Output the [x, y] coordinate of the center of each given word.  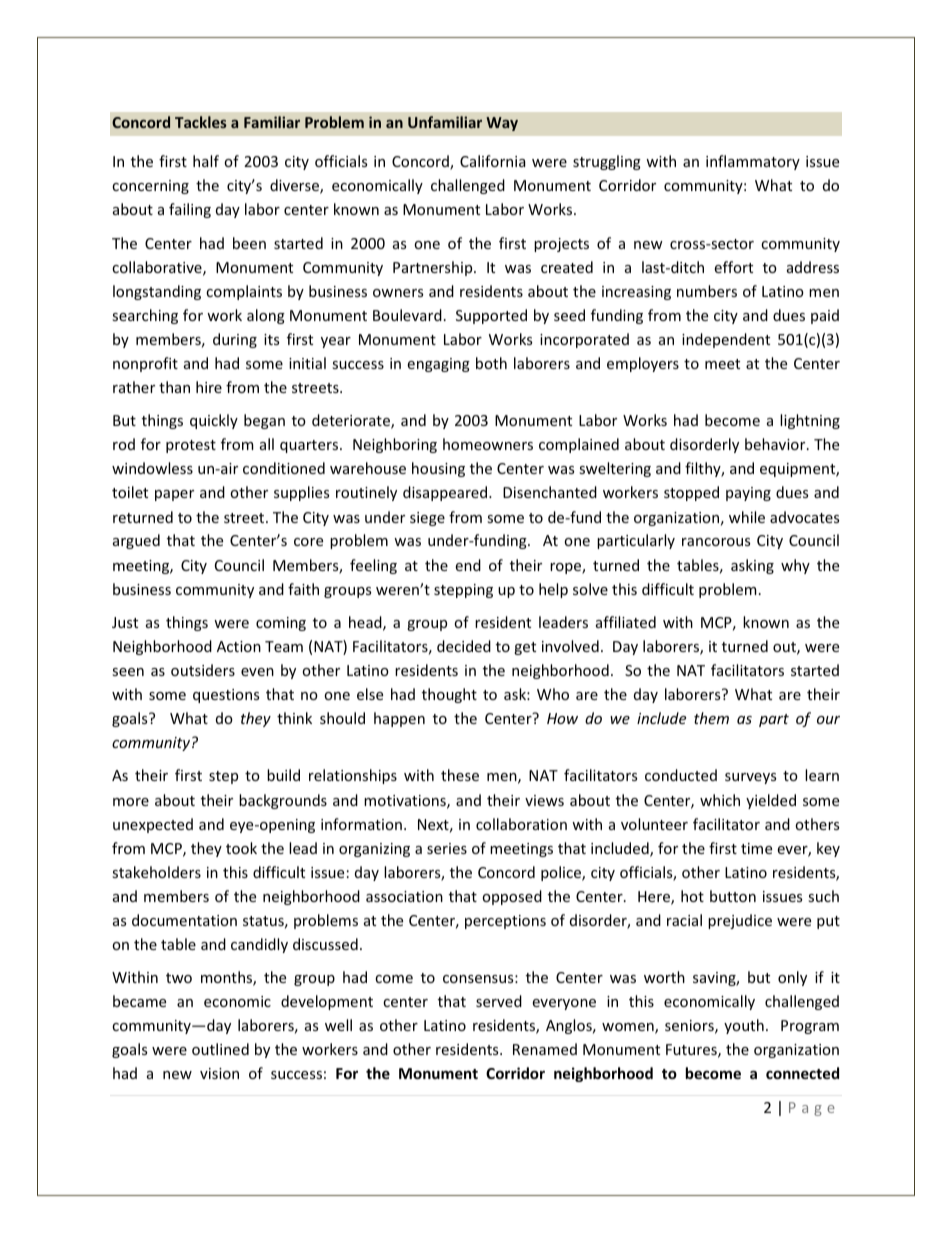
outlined [220, 1049]
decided [464, 646]
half [206, 161]
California [492, 161]
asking [752, 566]
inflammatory [753, 162]
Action [239, 646]
